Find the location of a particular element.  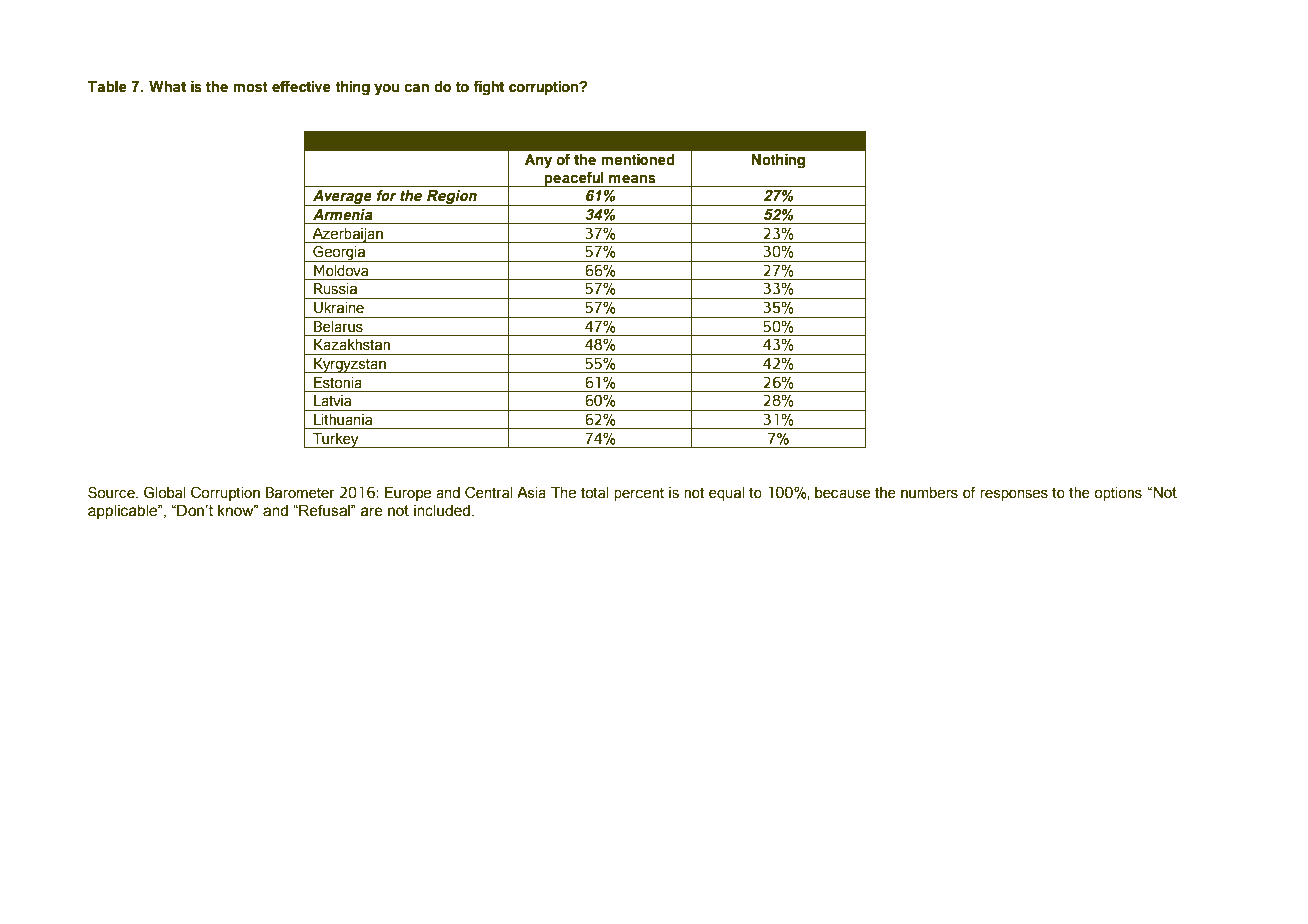

fight is located at coordinates (488, 88).
